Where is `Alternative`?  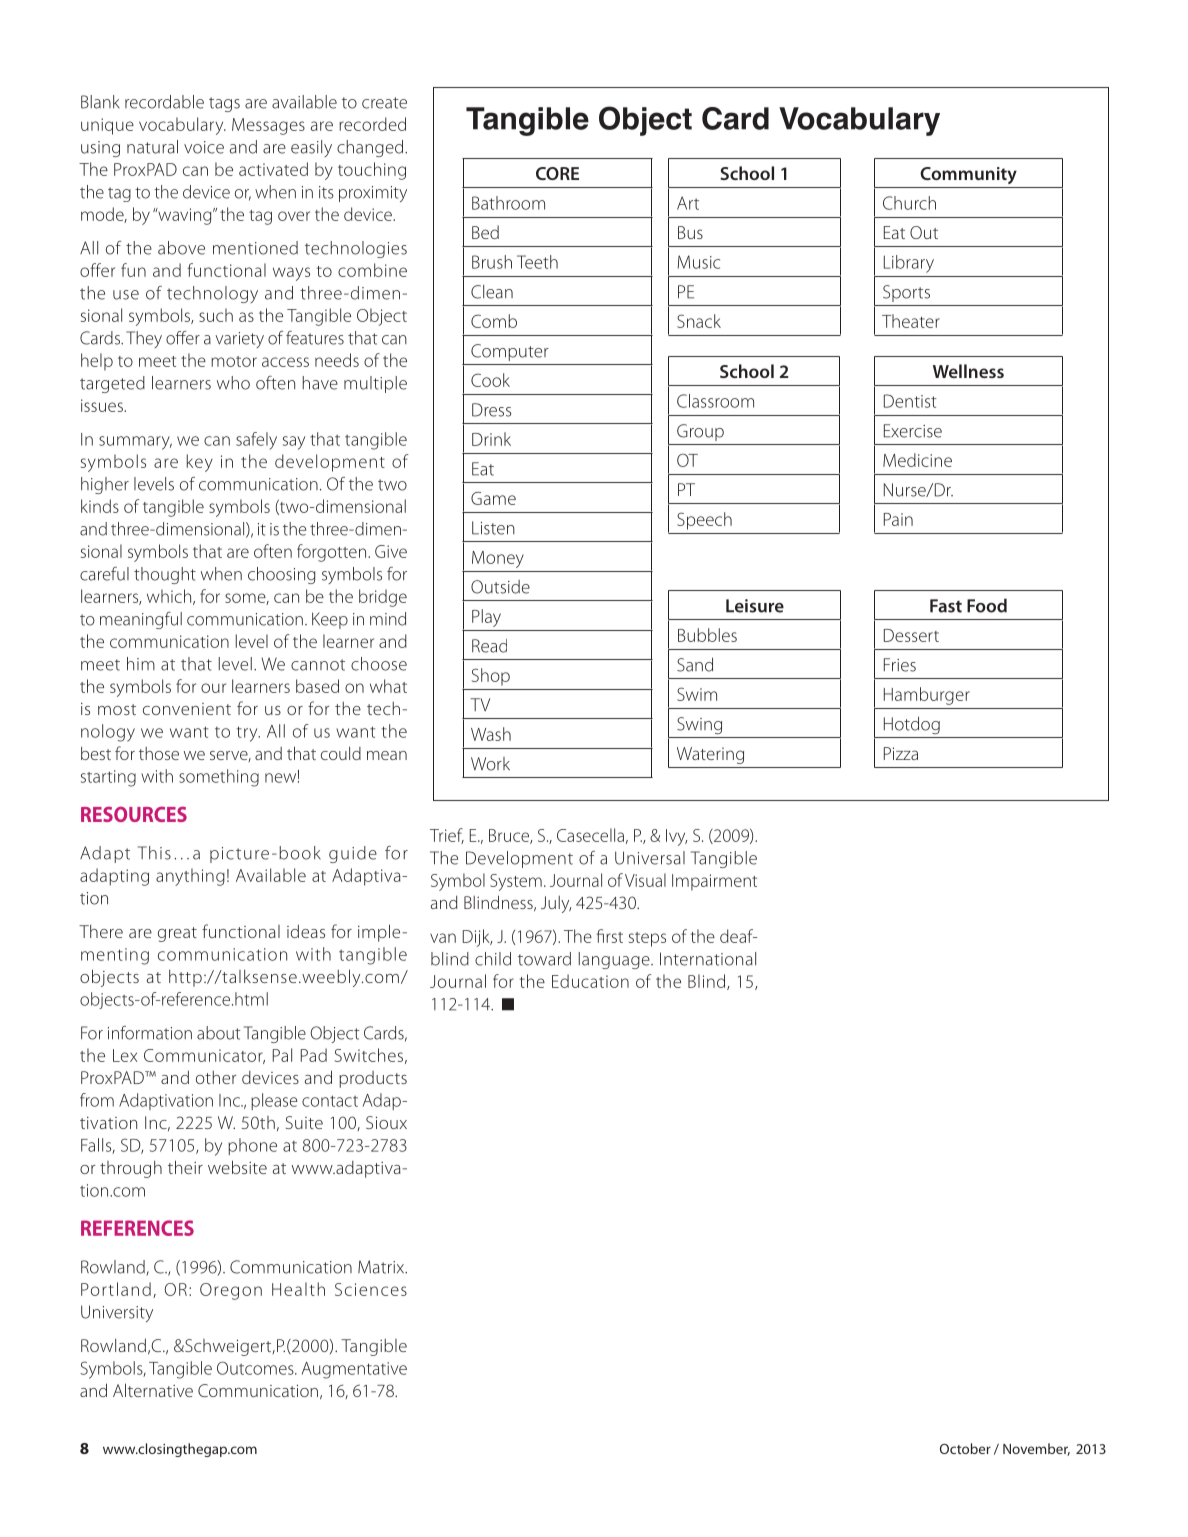 Alternative is located at coordinates (153, 1390).
